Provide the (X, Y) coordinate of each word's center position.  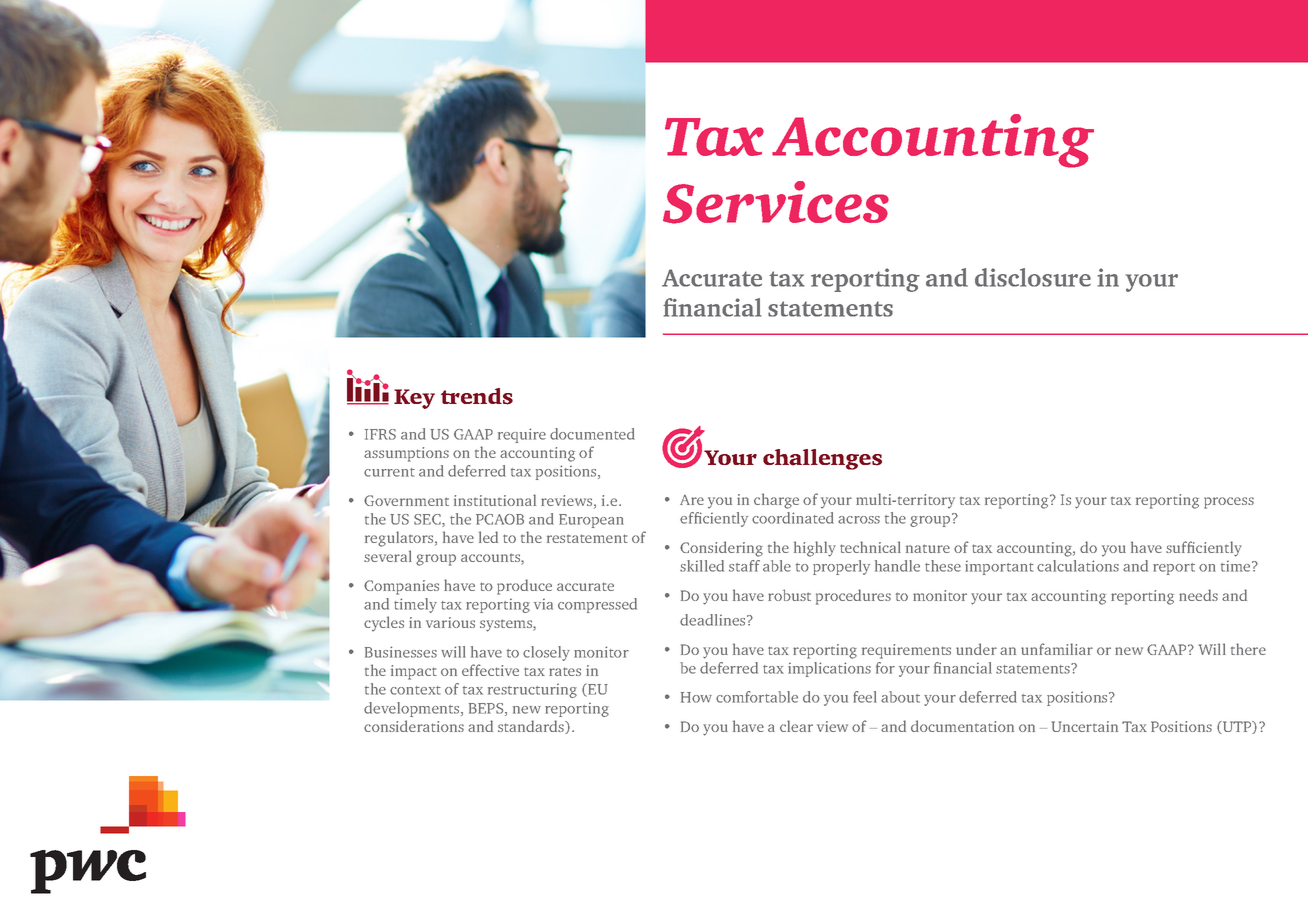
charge (776, 501)
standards (532, 727)
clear (796, 726)
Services (776, 202)
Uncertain (1085, 726)
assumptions (406, 454)
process (1229, 503)
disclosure (1033, 277)
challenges (822, 459)
